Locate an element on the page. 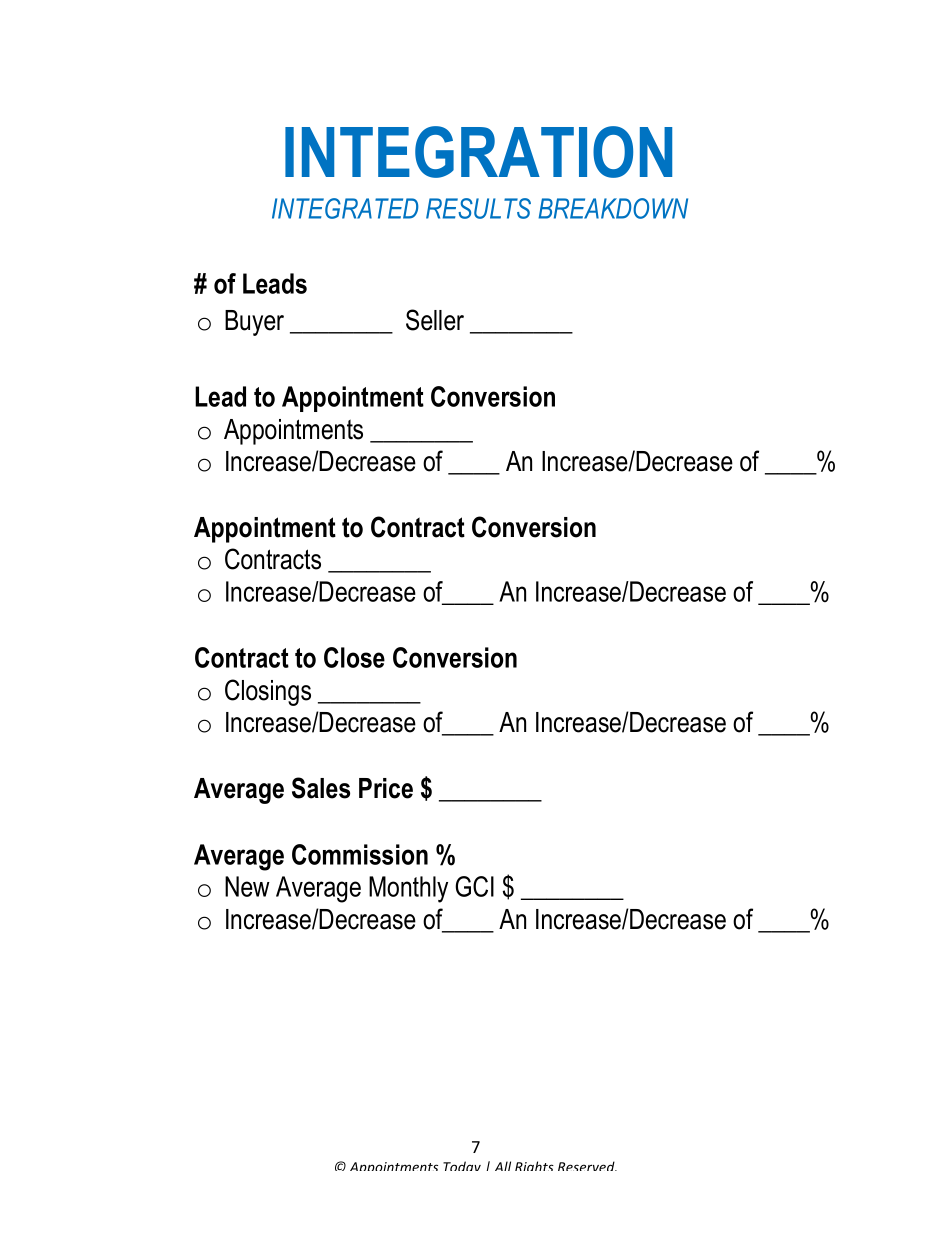 This page has height=1233, width=952. Reserved is located at coordinates (587, 1166).
